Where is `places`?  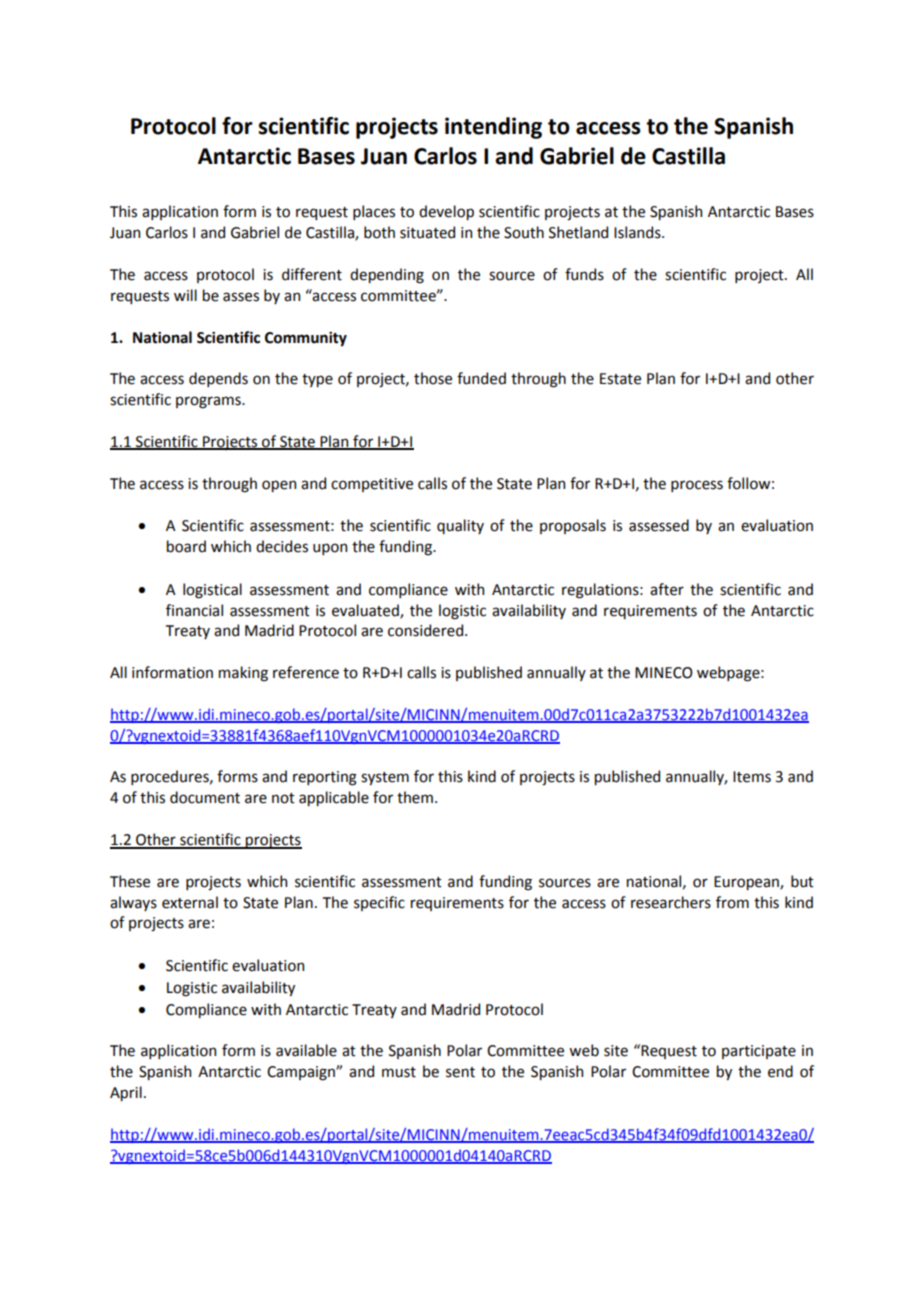 places is located at coordinates (374, 212).
